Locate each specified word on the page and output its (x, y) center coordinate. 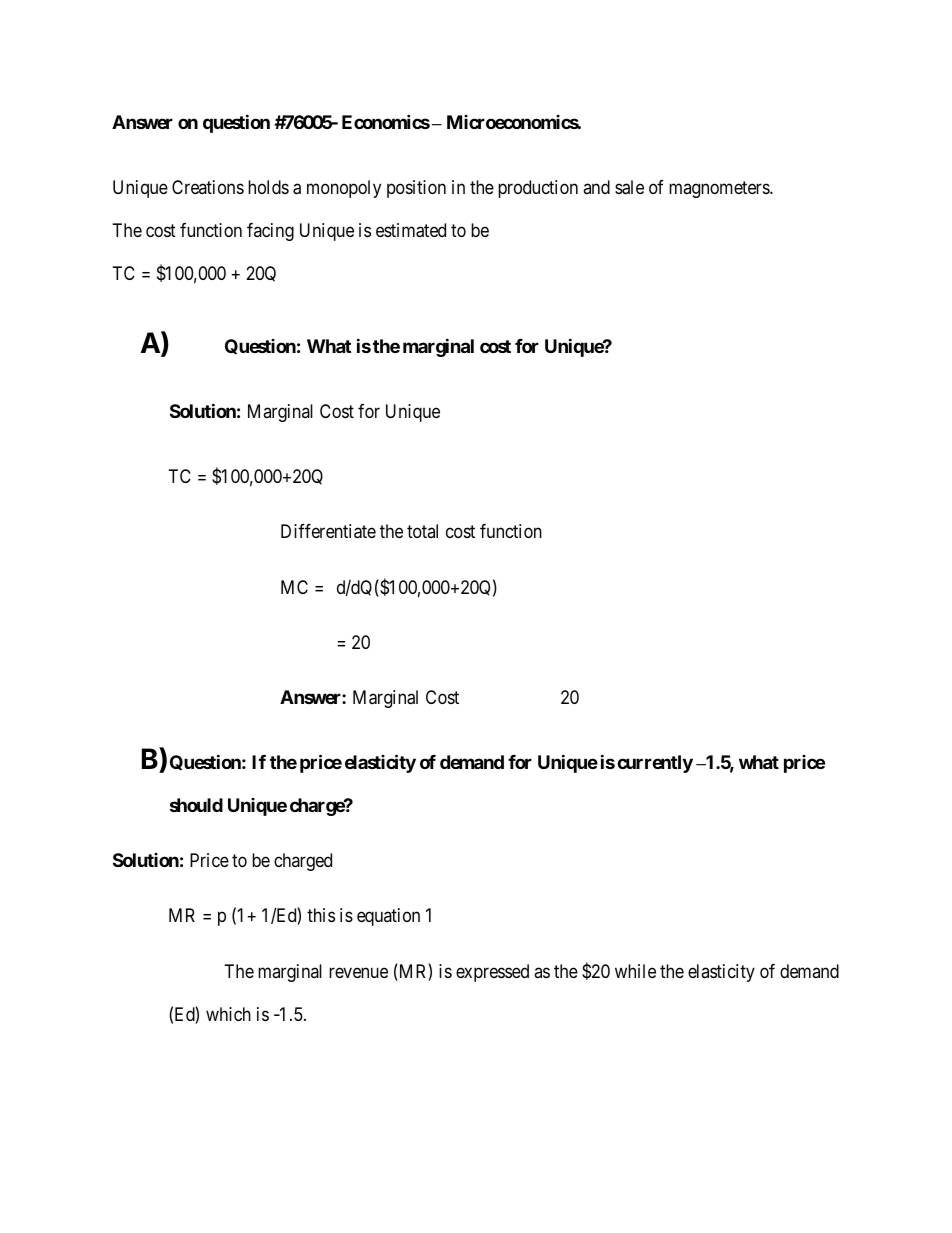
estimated (411, 230)
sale (629, 187)
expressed (492, 973)
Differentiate (328, 531)
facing (270, 232)
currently (655, 764)
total (422, 531)
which (228, 1014)
